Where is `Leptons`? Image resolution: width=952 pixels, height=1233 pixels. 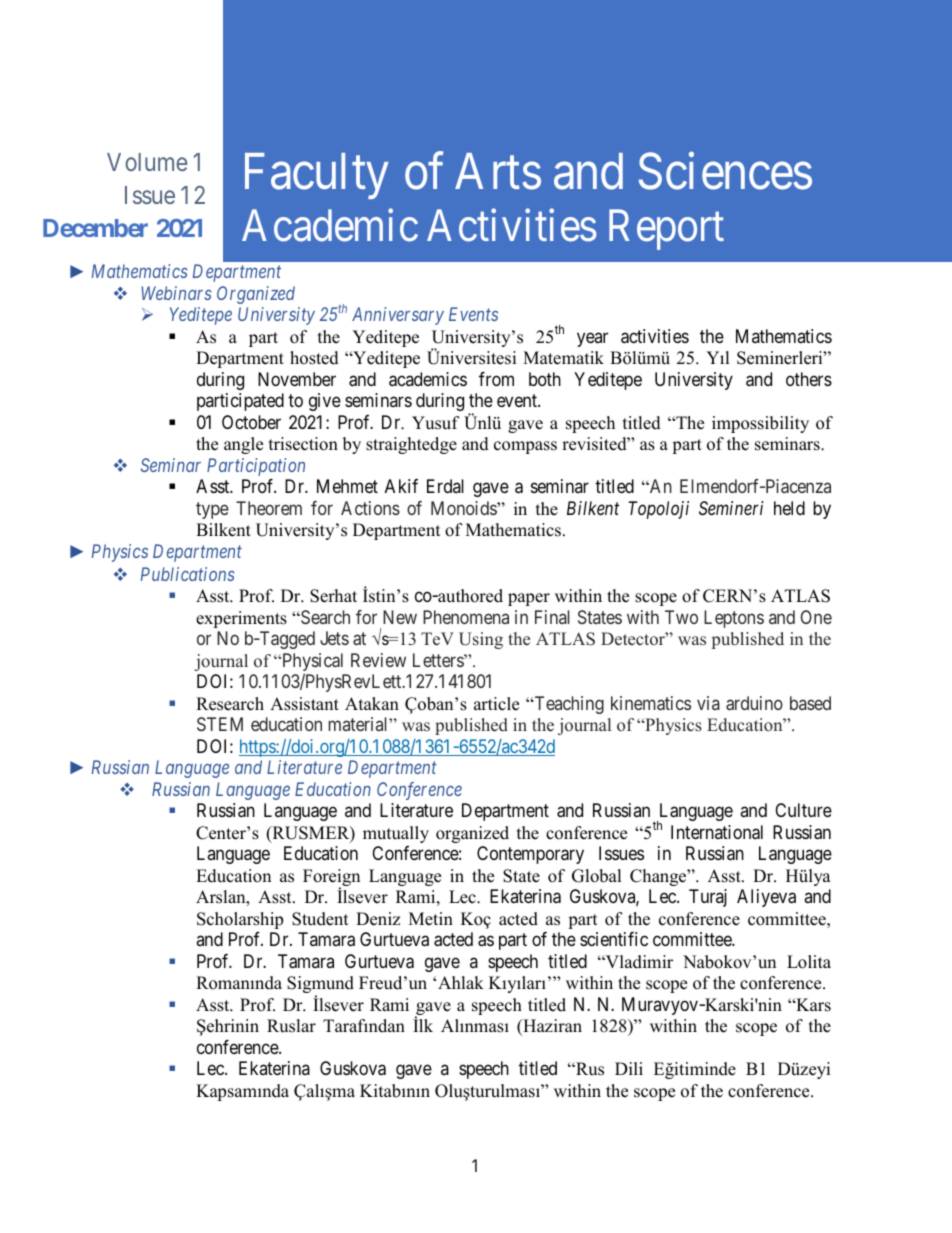 Leptons is located at coordinates (734, 619).
